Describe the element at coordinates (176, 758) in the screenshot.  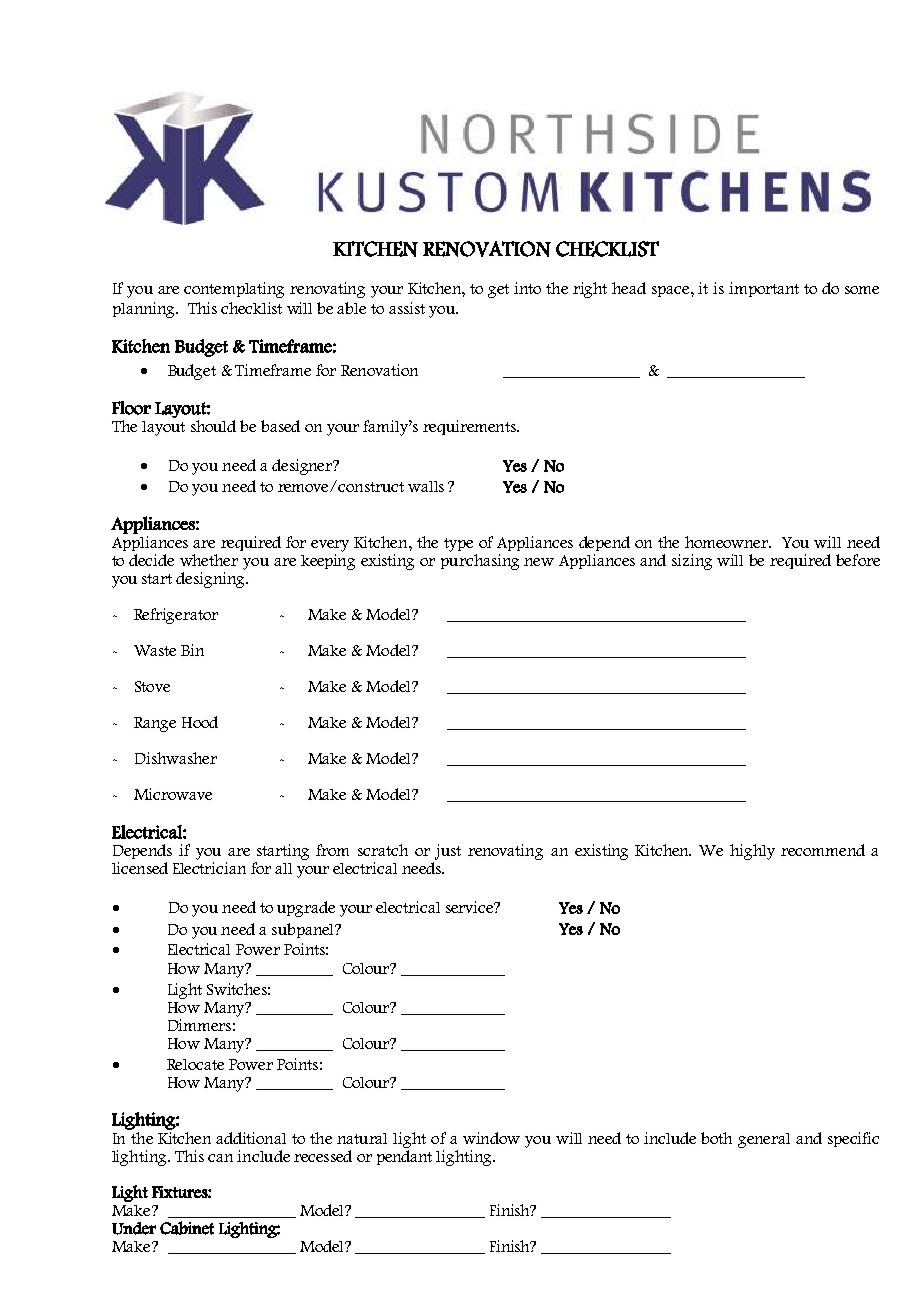
I see `Dishwasher` at that location.
